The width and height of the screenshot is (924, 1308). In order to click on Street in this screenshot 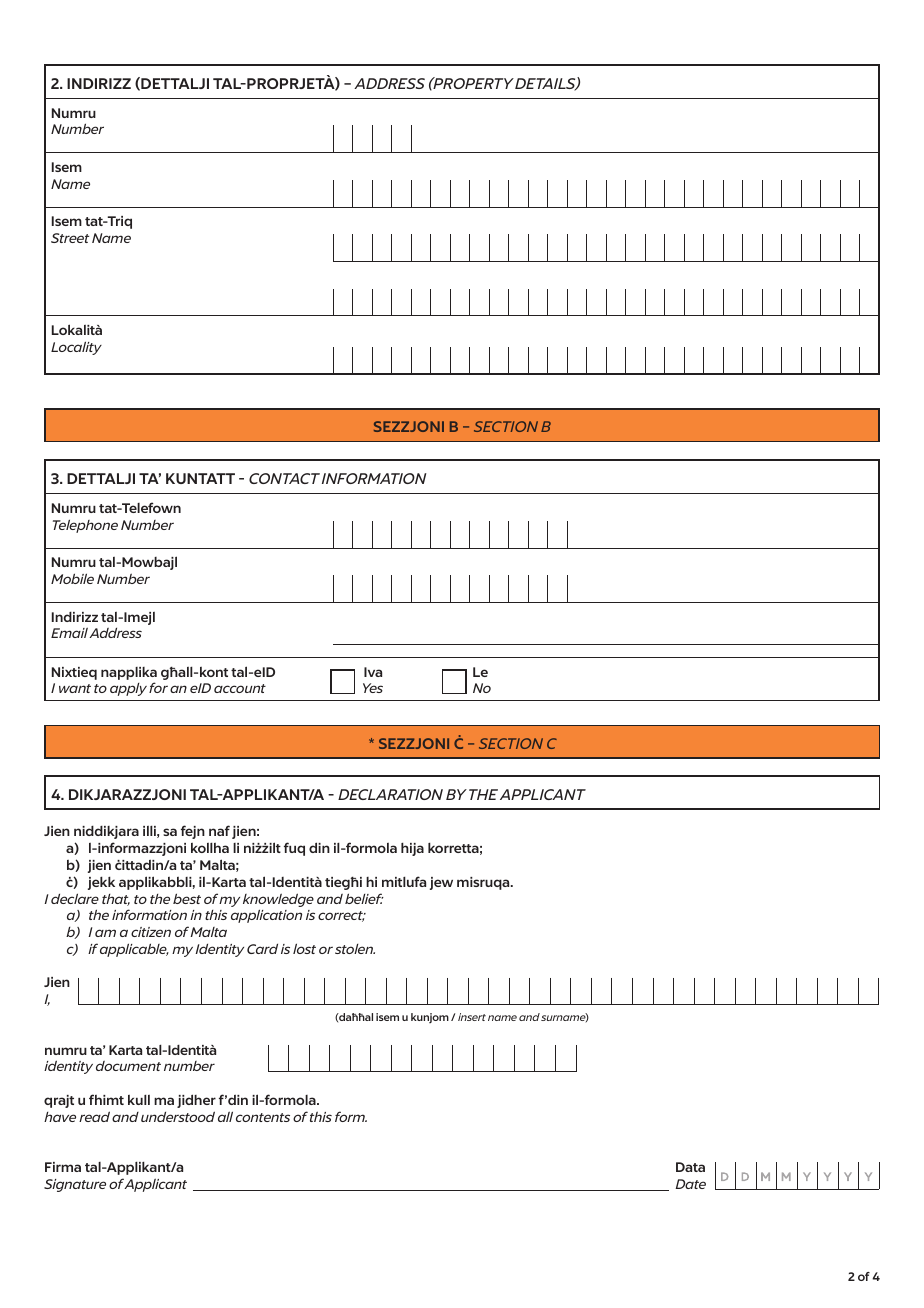, I will do `click(70, 238)`.
